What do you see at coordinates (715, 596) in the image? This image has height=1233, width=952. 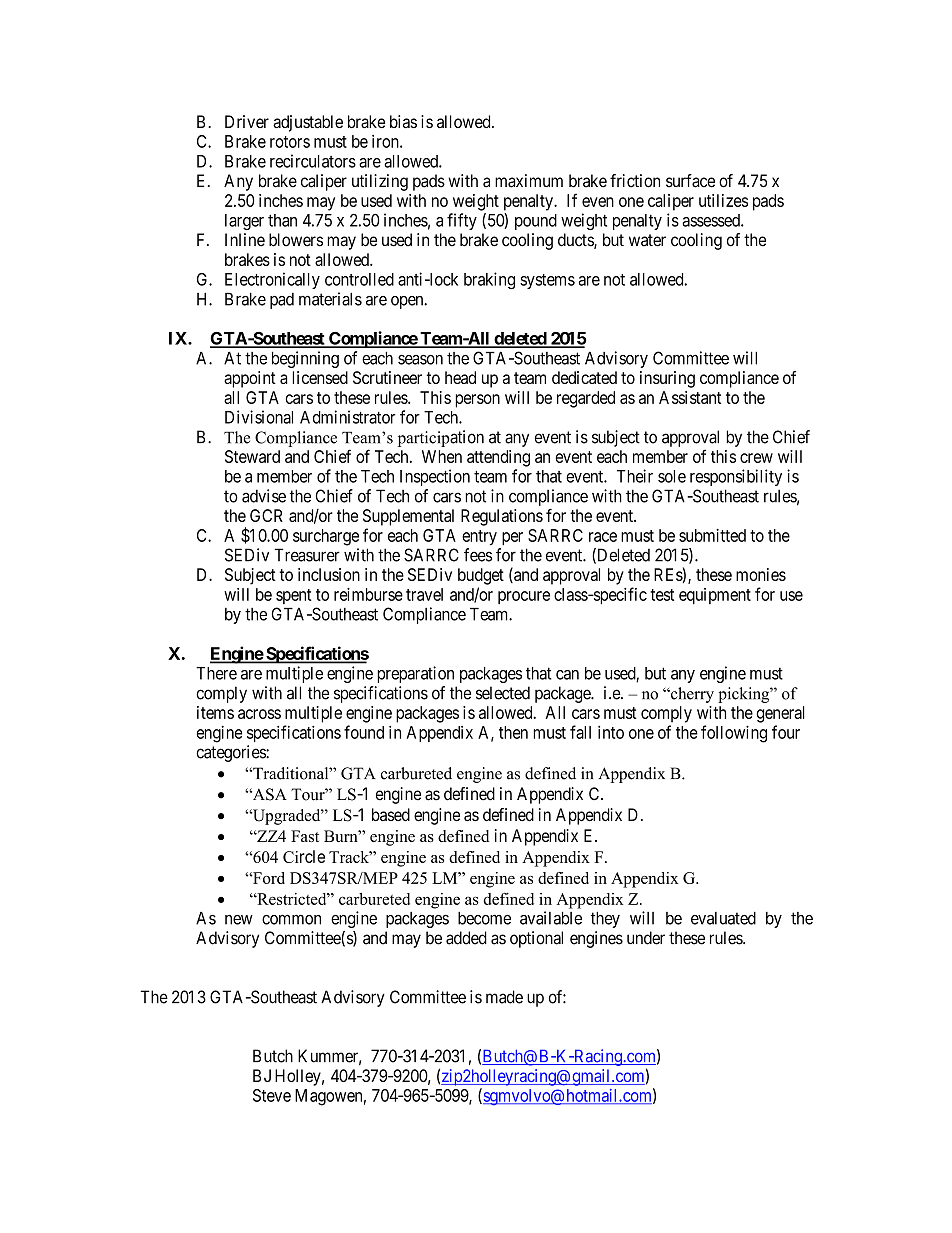 I see `equipment` at bounding box center [715, 596].
